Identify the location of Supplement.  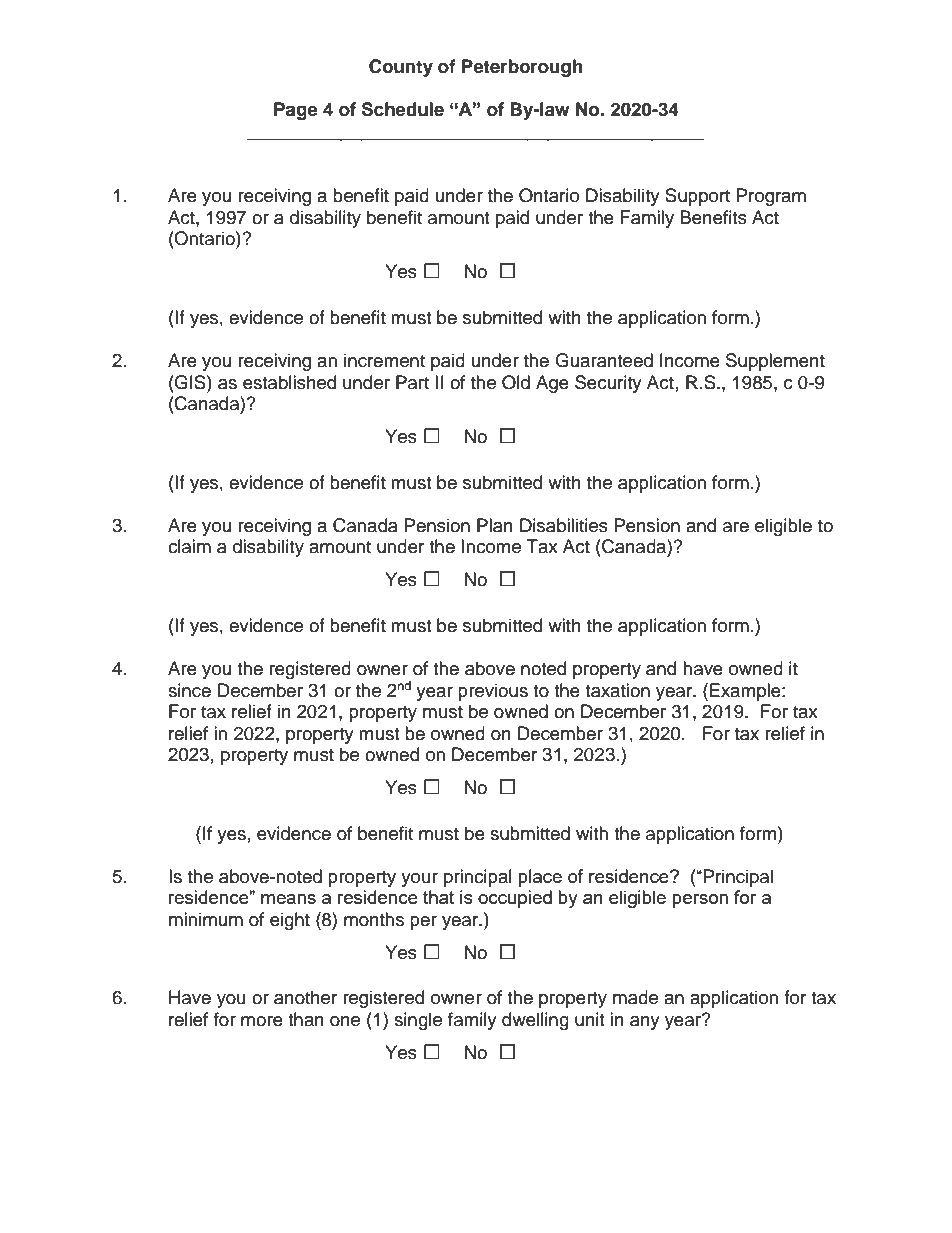
(775, 362).
